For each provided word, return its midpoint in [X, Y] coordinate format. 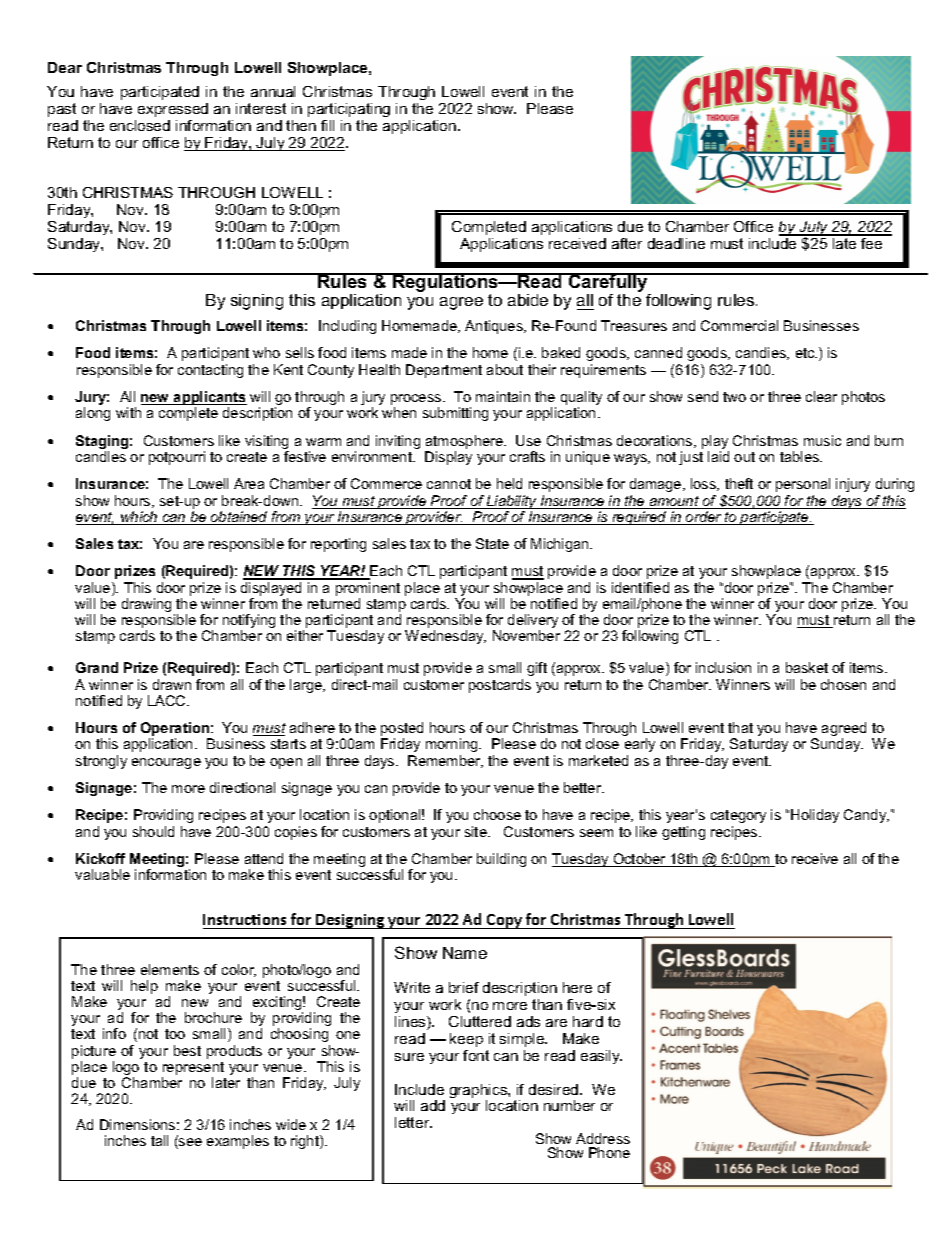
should [153, 831]
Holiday [815, 816]
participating [349, 110]
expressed [173, 110]
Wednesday [445, 637]
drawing [146, 605]
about [505, 369]
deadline [676, 243]
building [501, 860]
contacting [210, 371]
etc [806, 353]
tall [159, 1140]
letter [413, 1122]
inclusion [723, 667]
